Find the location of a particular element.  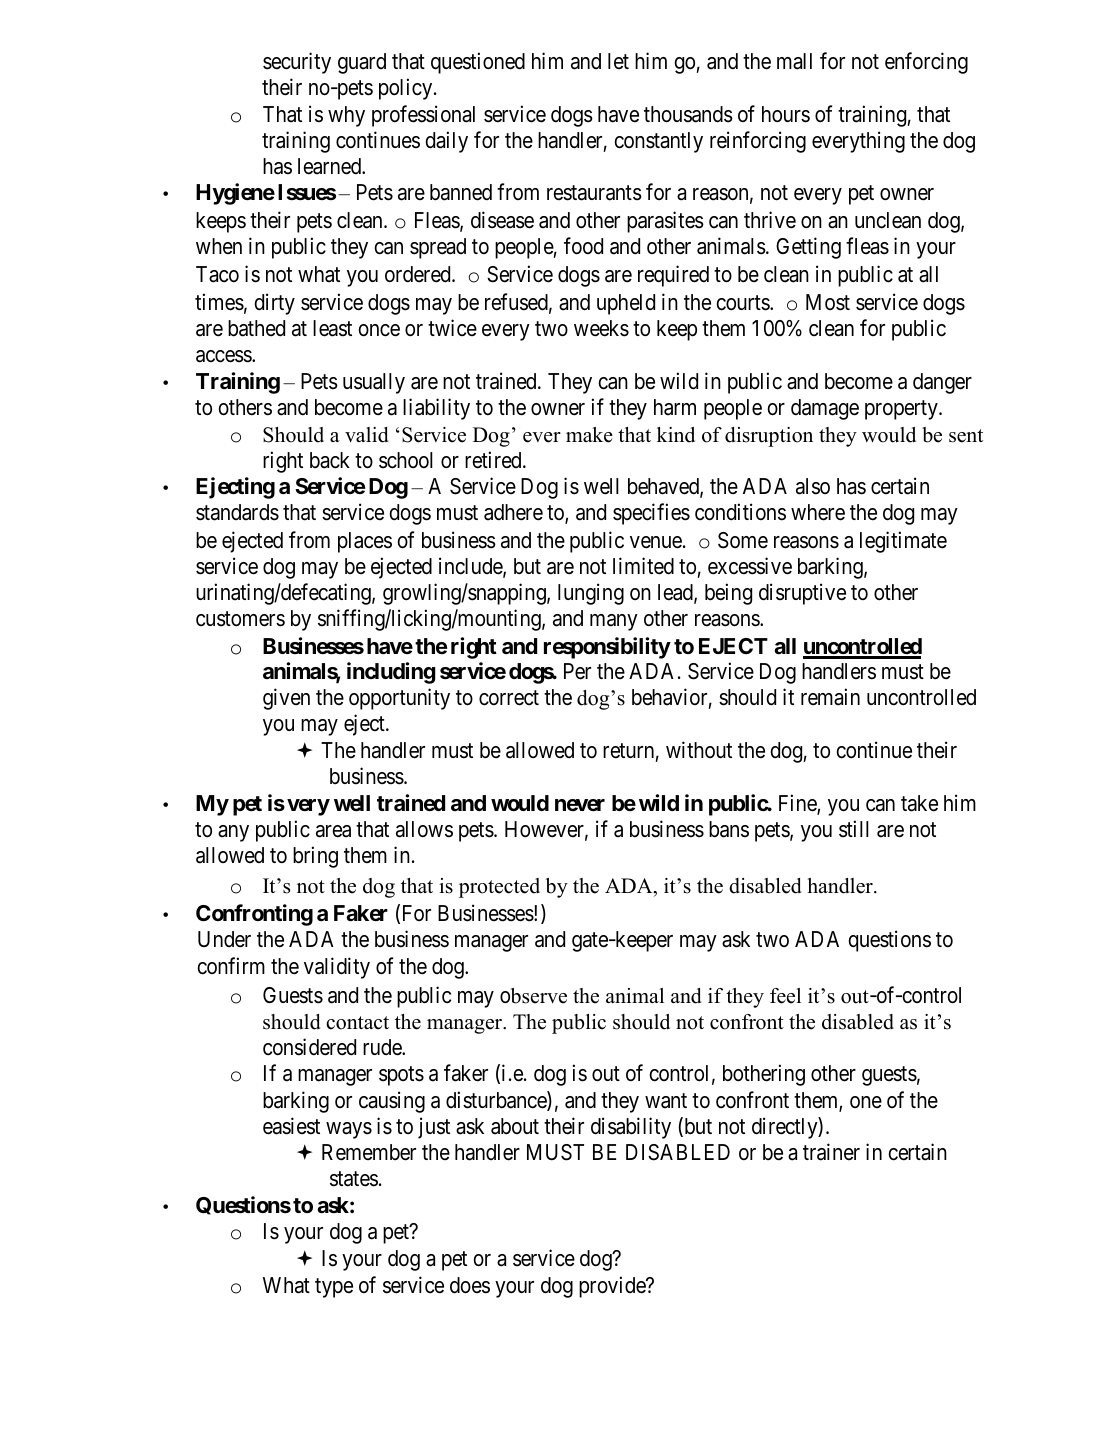

protected is located at coordinates (499, 888).
